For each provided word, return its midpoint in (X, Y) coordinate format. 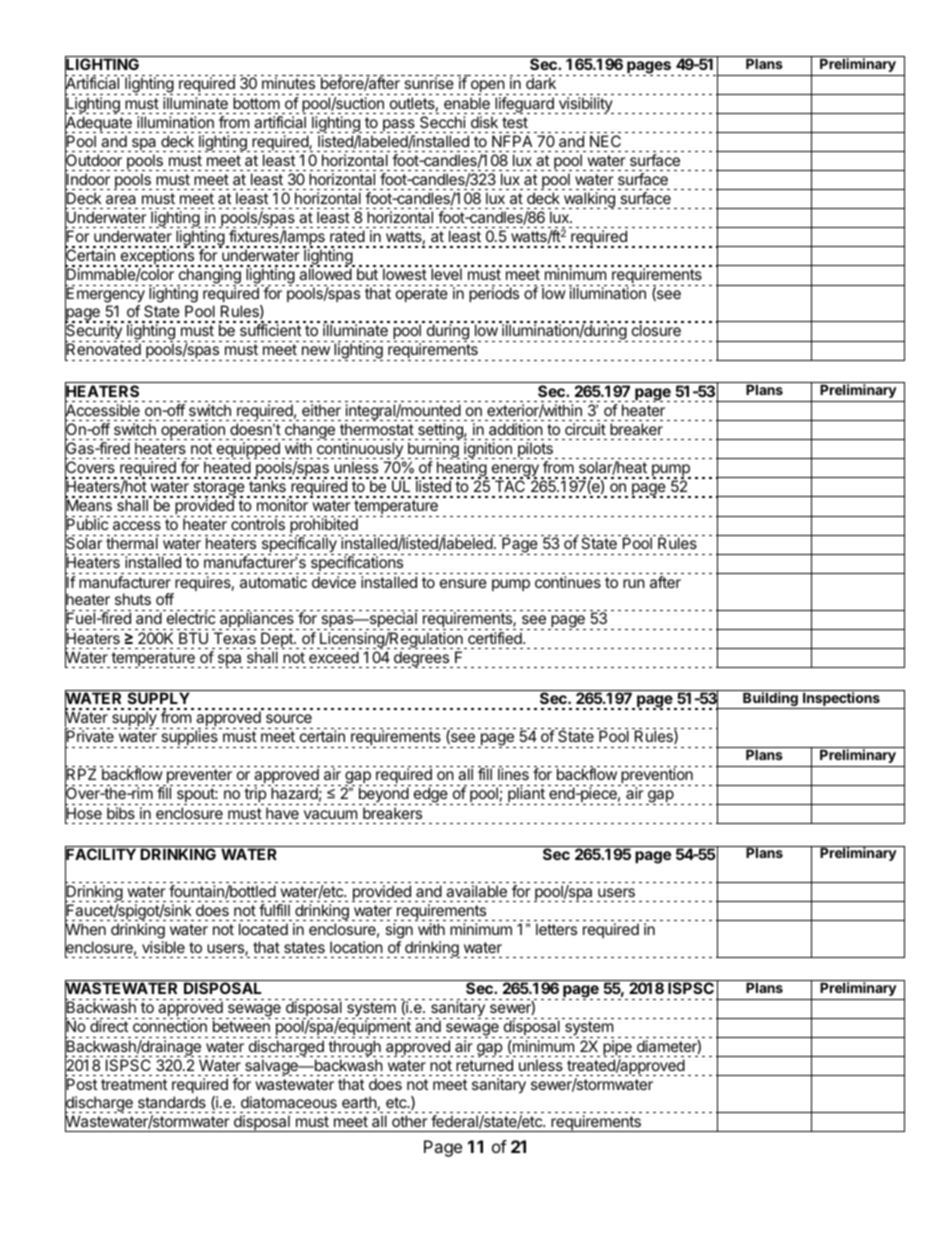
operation (194, 431)
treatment (134, 1084)
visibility (585, 105)
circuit (585, 429)
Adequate (98, 124)
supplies (190, 739)
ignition (489, 450)
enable (467, 103)
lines (513, 774)
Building (770, 699)
